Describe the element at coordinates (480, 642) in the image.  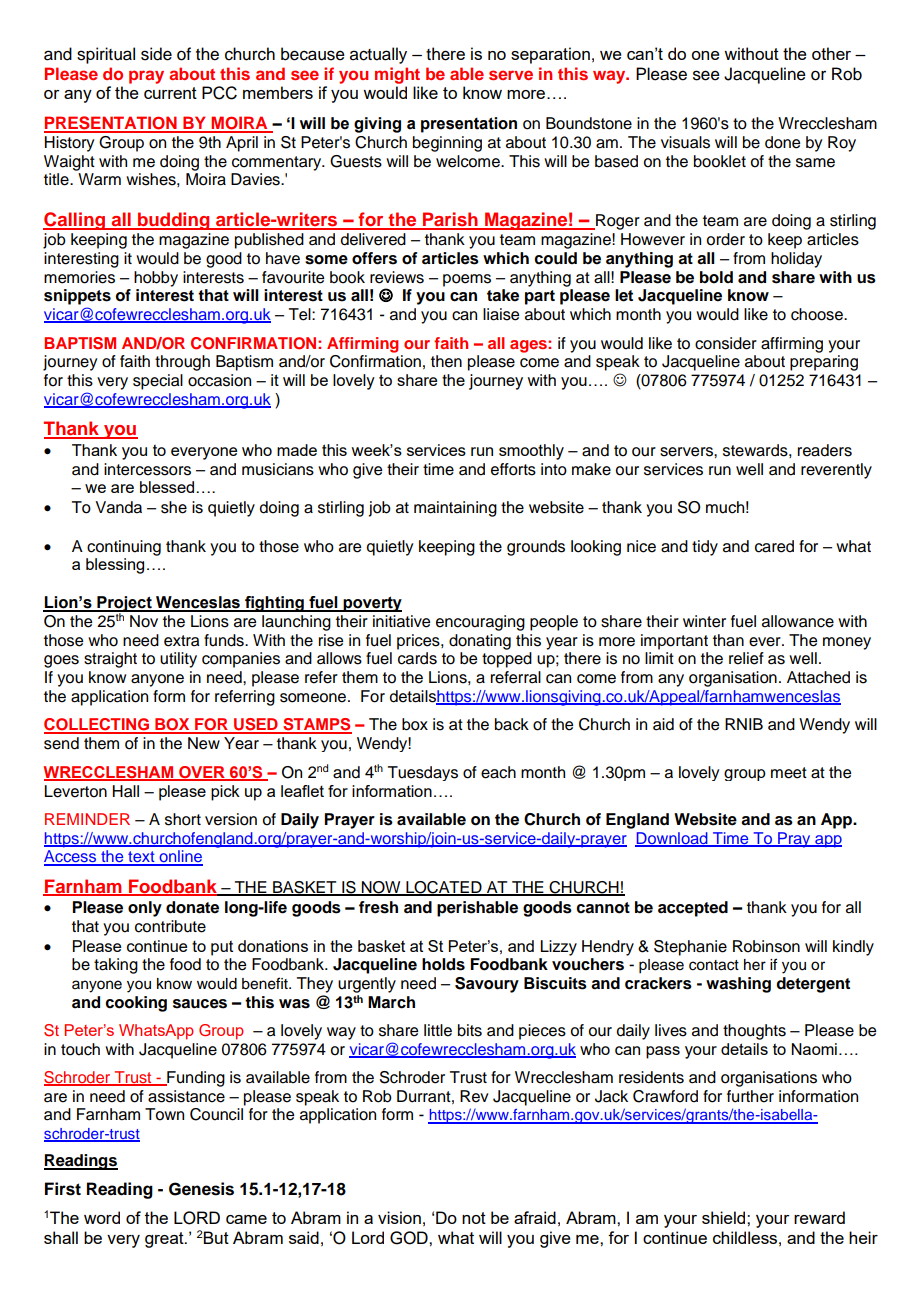
I see `donating` at that location.
